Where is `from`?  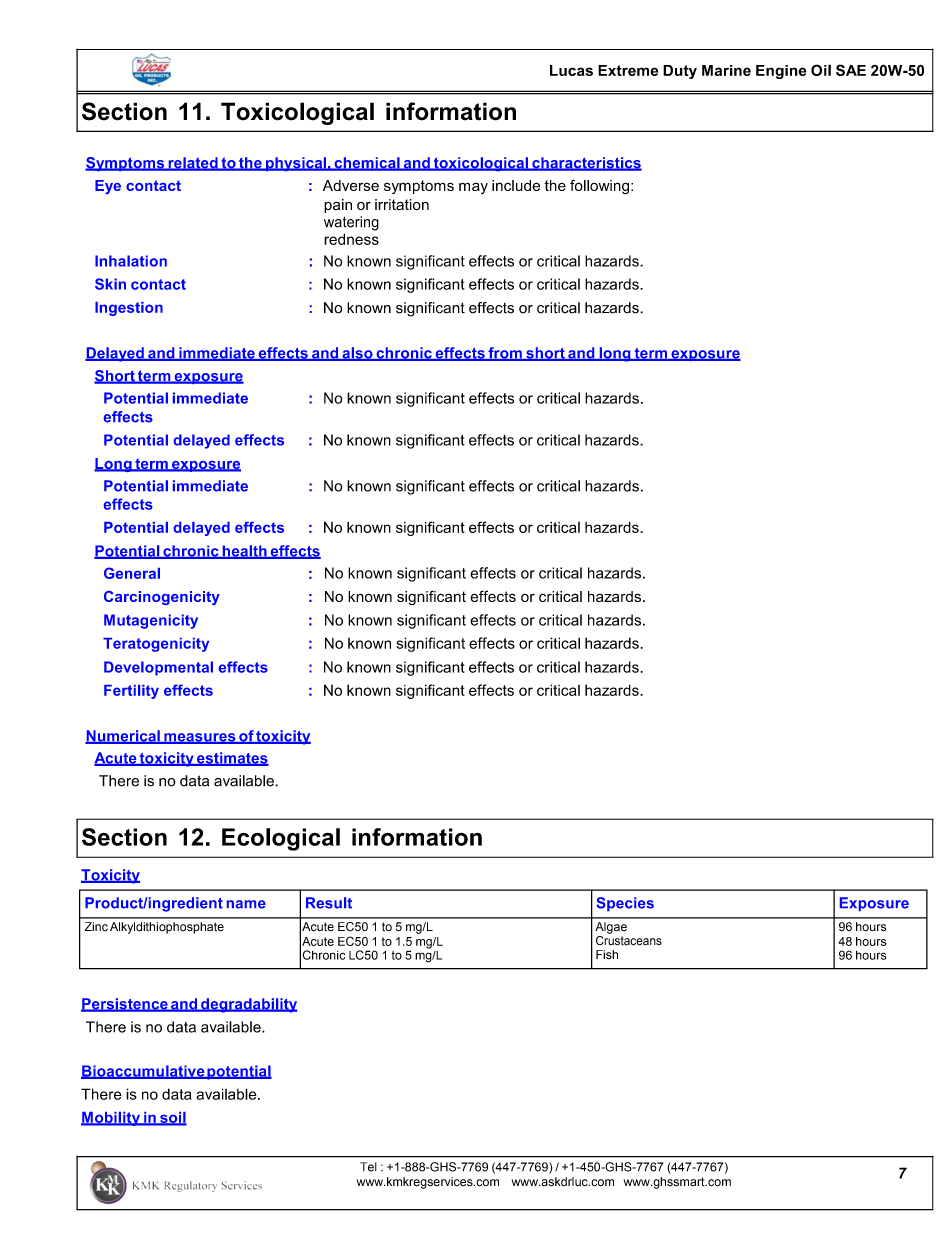
from is located at coordinates (505, 354).
